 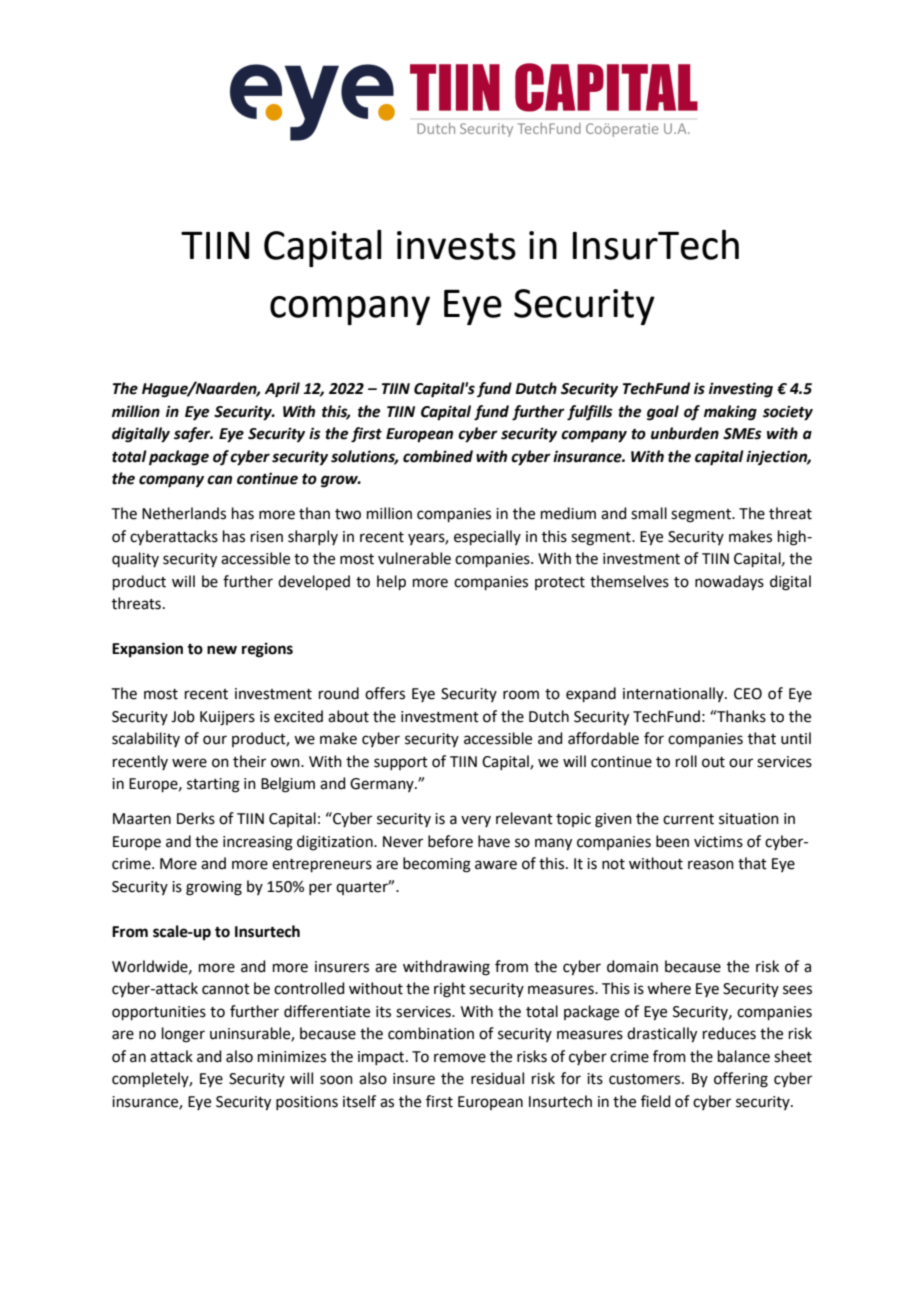 What do you see at coordinates (456, 245) in the image?
I see `invests` at bounding box center [456, 245].
